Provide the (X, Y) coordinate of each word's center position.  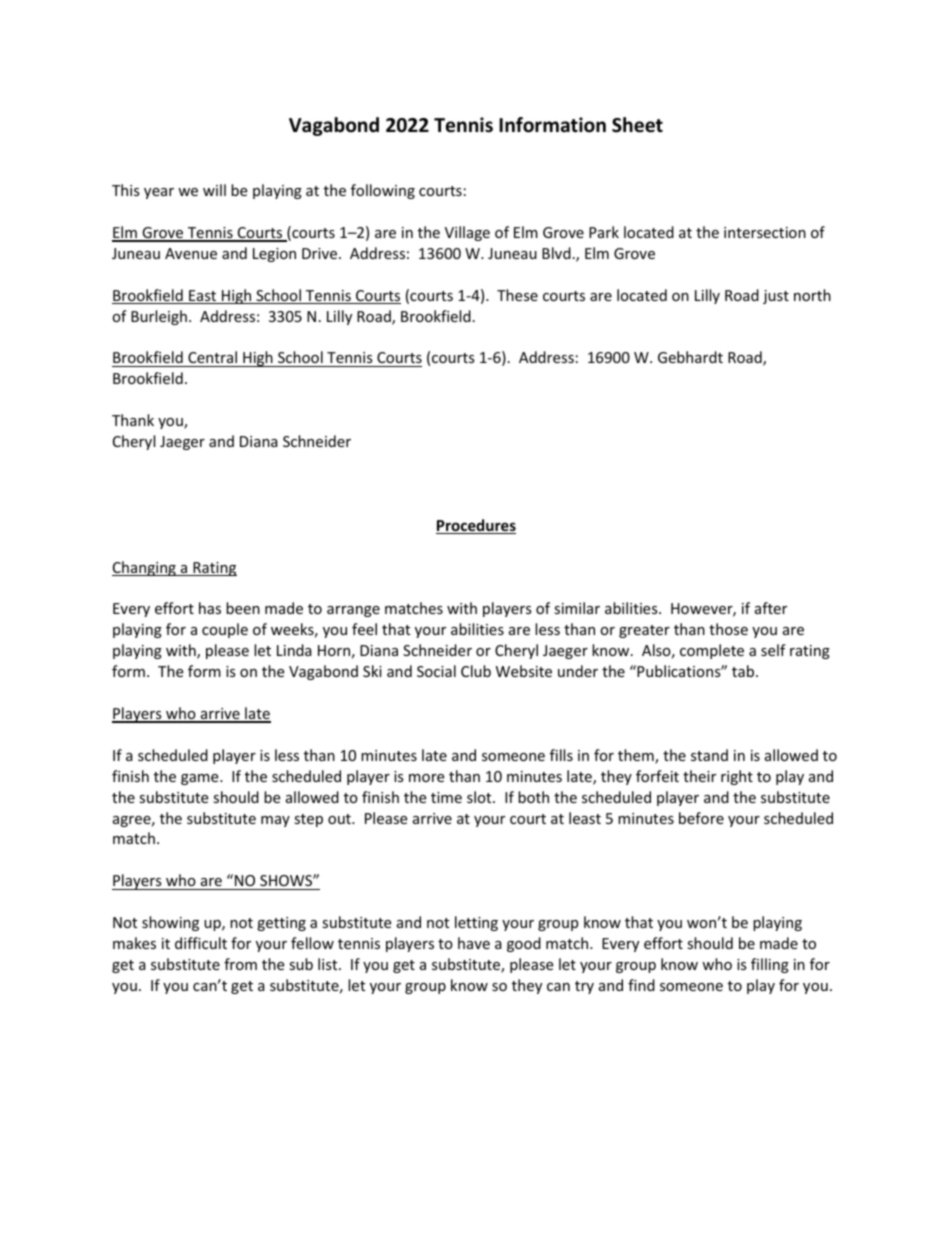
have (474, 943)
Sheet (637, 125)
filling (770, 965)
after (771, 608)
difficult (201, 943)
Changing (145, 568)
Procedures (476, 526)
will (214, 190)
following (383, 191)
